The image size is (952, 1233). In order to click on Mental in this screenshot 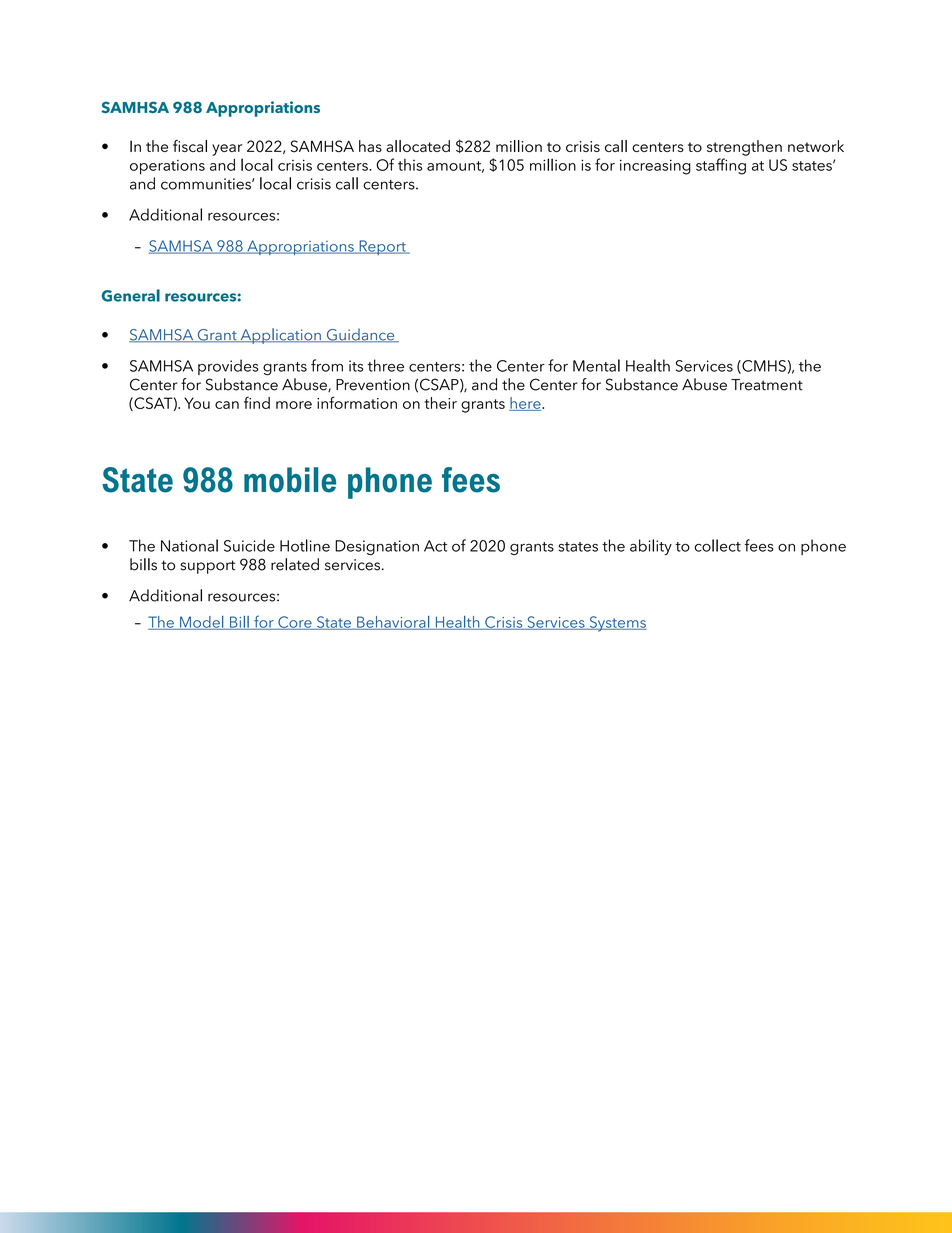, I will do `click(596, 365)`.
